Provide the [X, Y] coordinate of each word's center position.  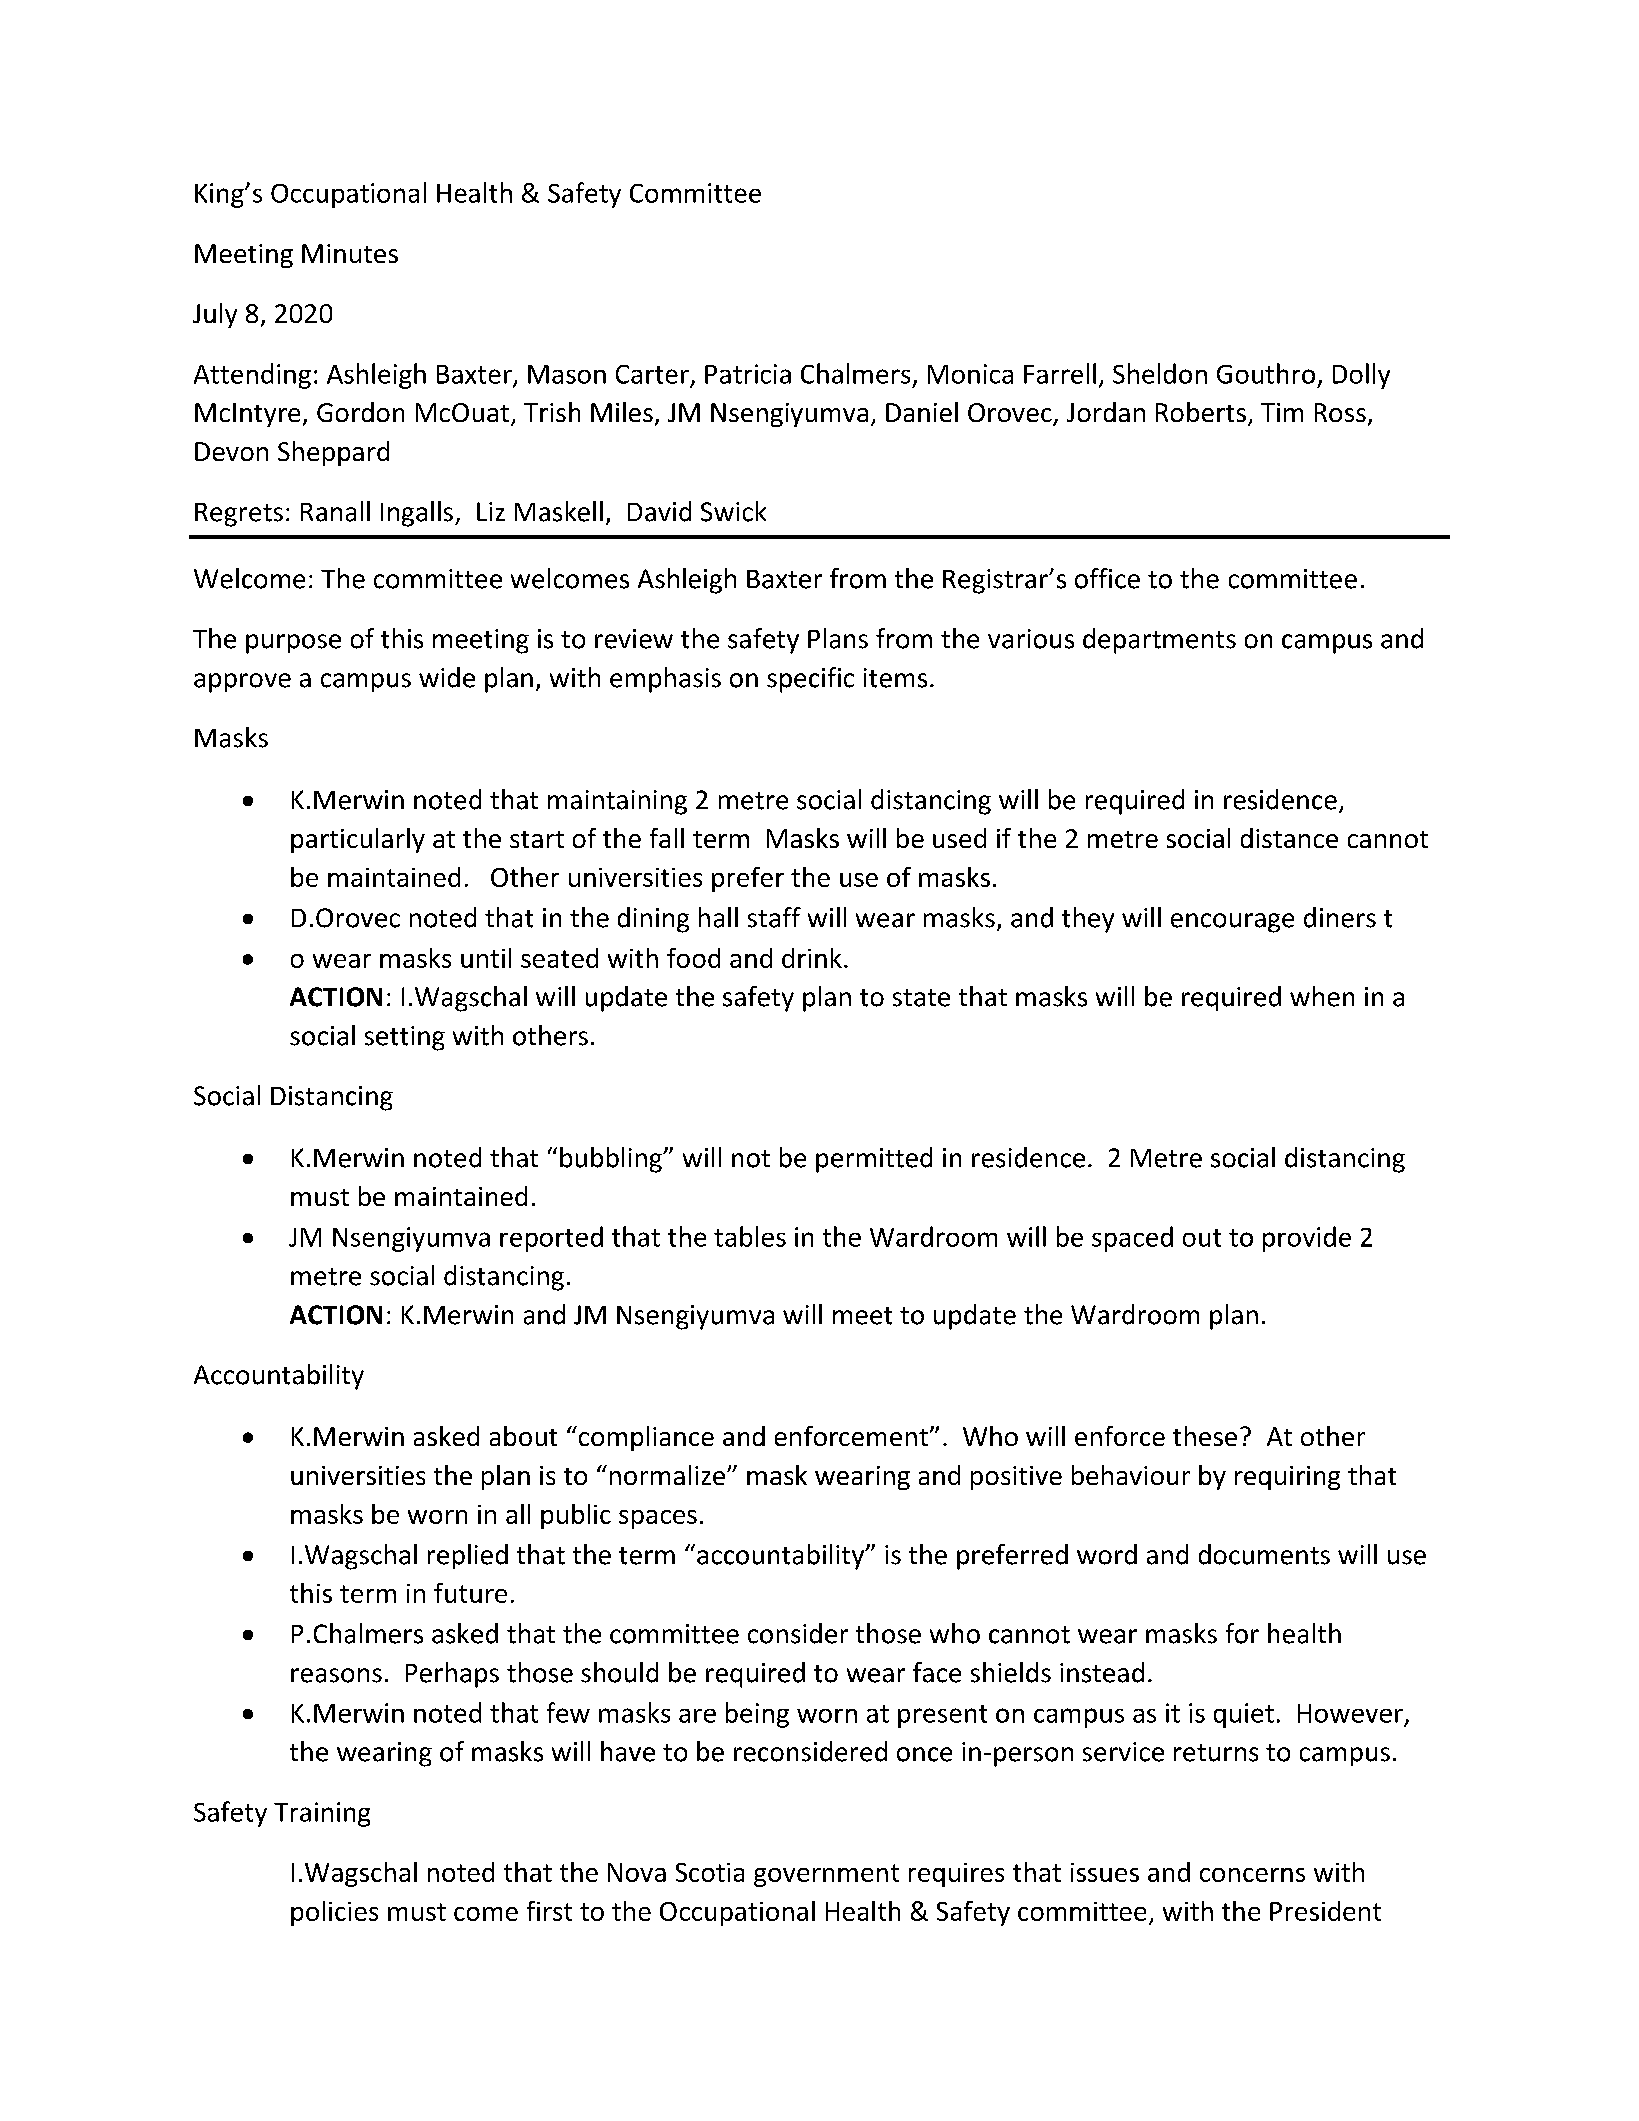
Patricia [748, 374]
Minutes [350, 253]
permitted [874, 1160]
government [826, 1875]
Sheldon [1160, 373]
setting [405, 1038]
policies [334, 1913]
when [1322, 996]
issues [1105, 1872]
